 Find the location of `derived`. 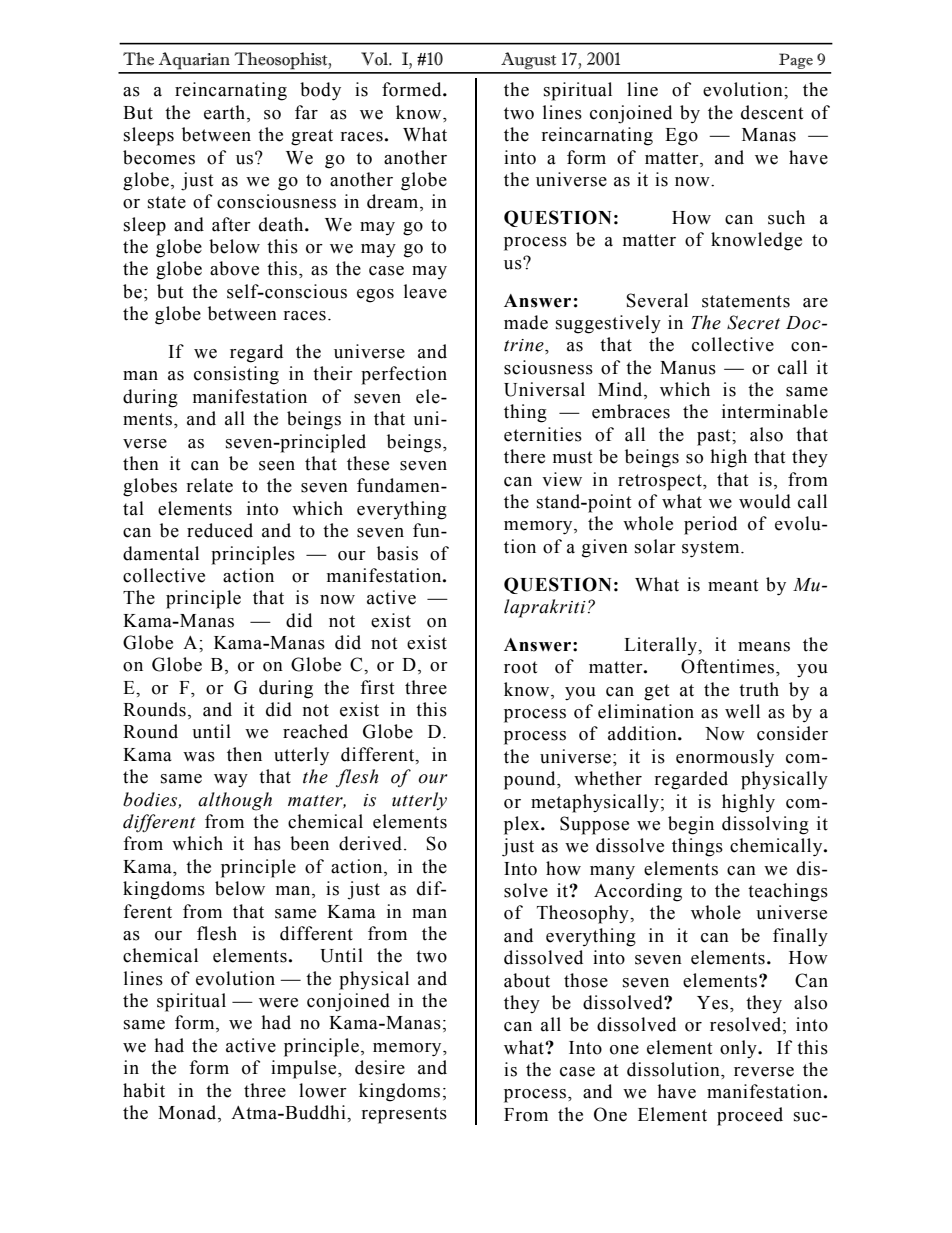

derived is located at coordinates (370, 843).
